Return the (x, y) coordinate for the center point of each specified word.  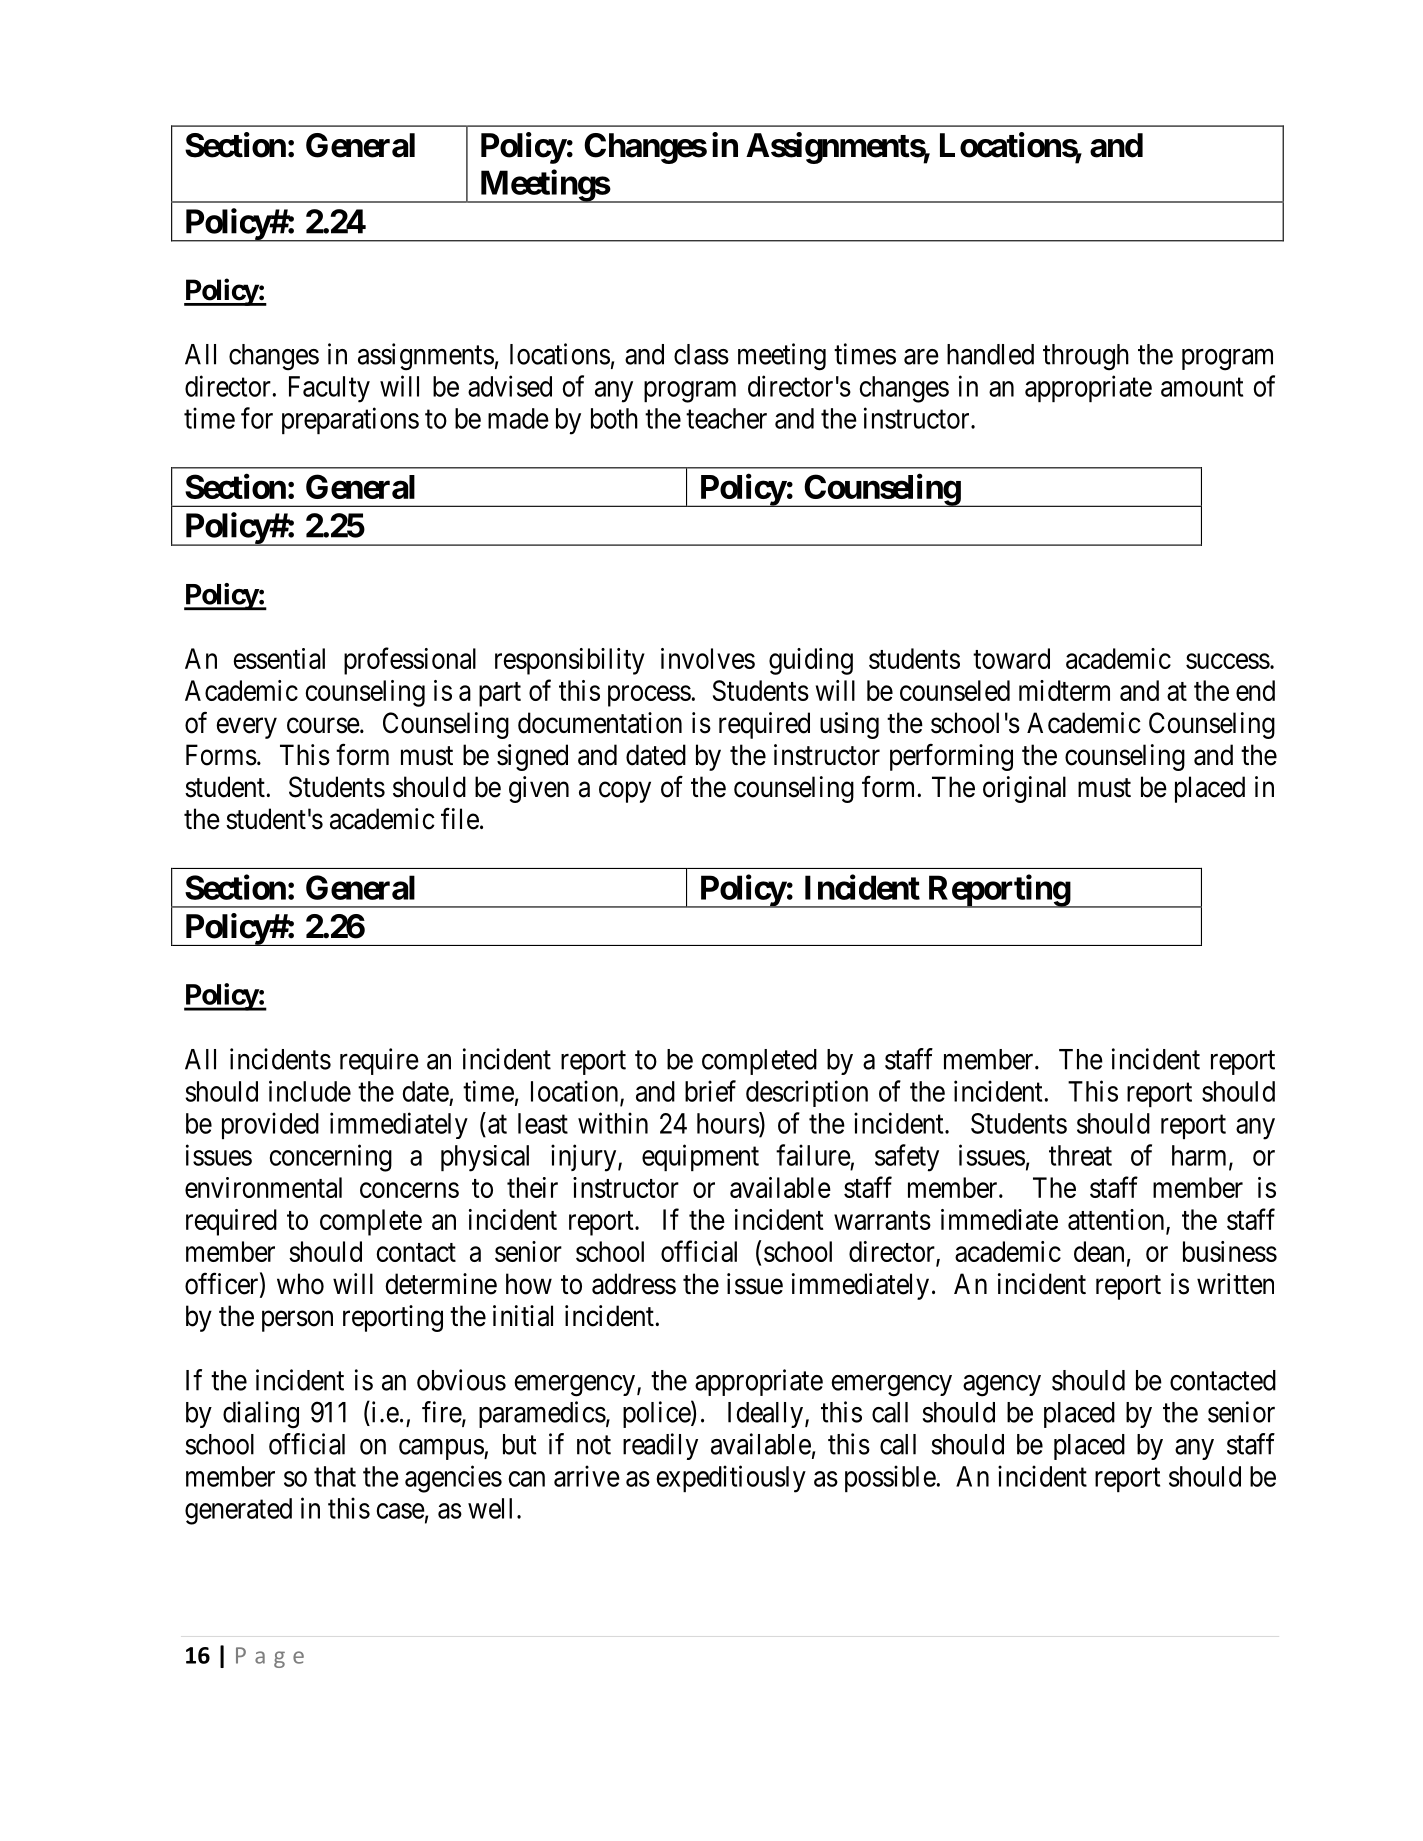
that (335, 1476)
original (1024, 789)
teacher (726, 418)
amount (1202, 387)
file (460, 819)
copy (625, 792)
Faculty (329, 389)
